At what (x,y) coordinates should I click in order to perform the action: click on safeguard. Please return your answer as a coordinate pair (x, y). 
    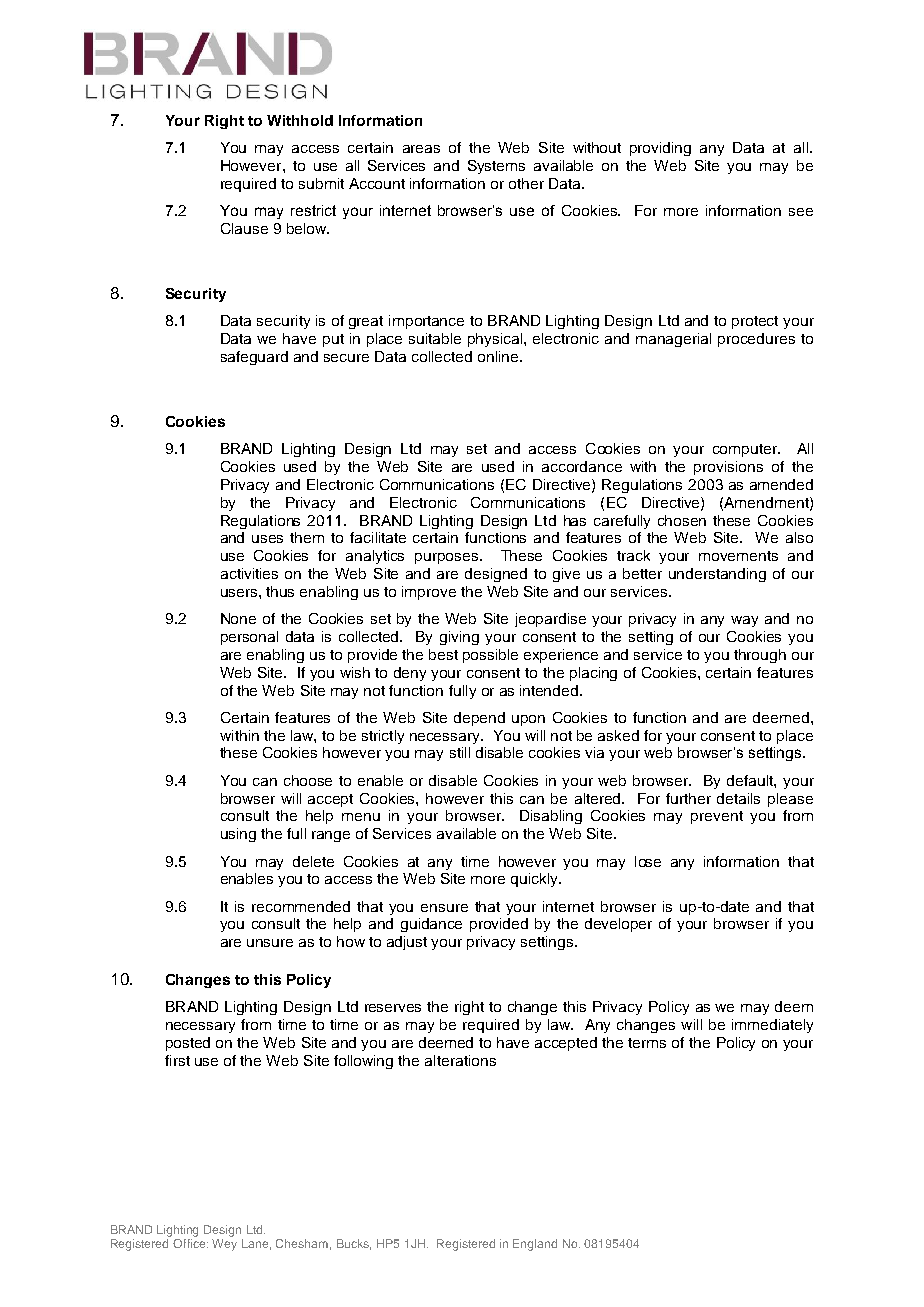
    Looking at the image, I should click on (254, 358).
